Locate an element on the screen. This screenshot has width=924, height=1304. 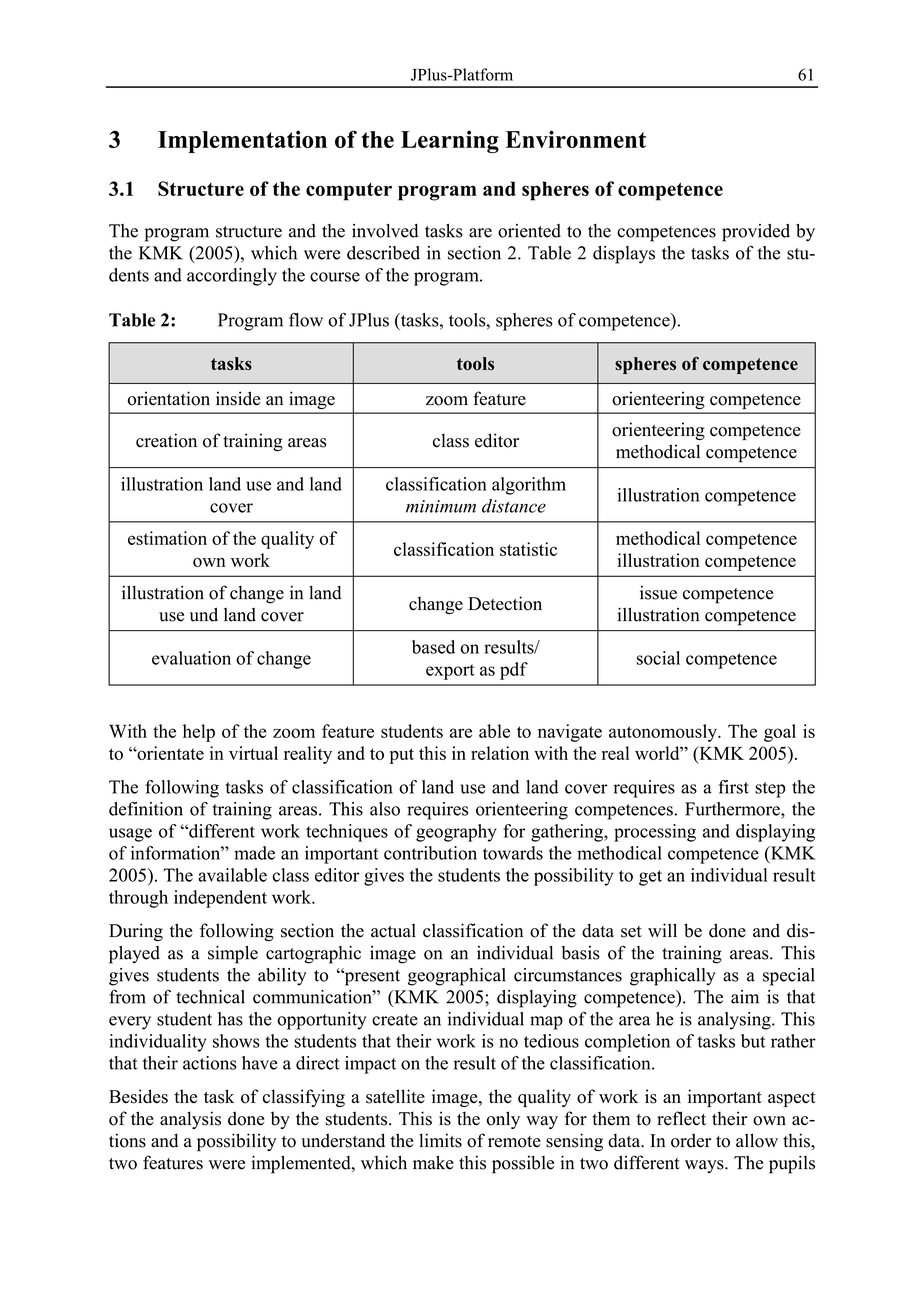
Implementation is located at coordinates (242, 141).
